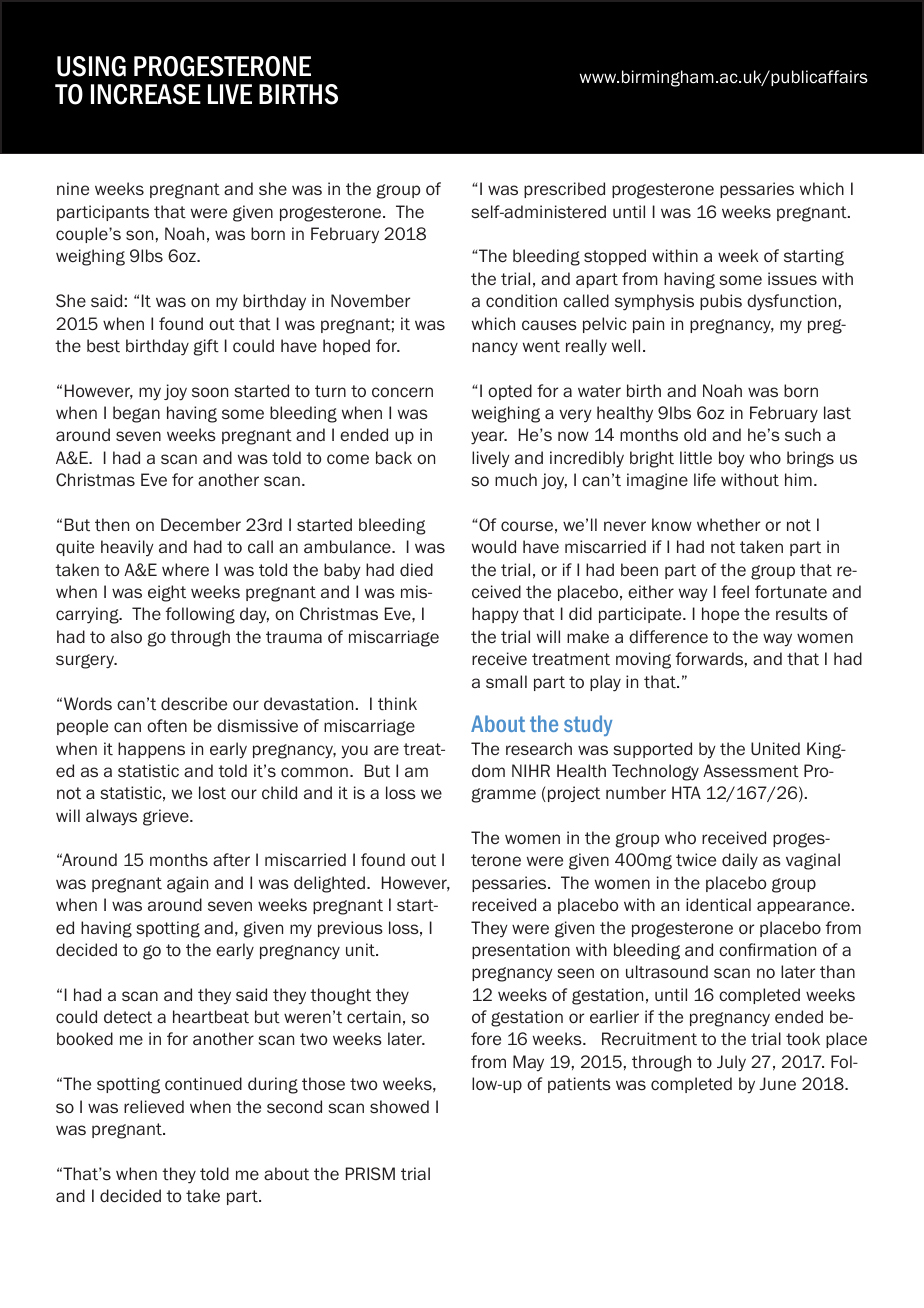 The width and height of the screenshot is (924, 1308). I want to click on showed, so click(399, 1107).
